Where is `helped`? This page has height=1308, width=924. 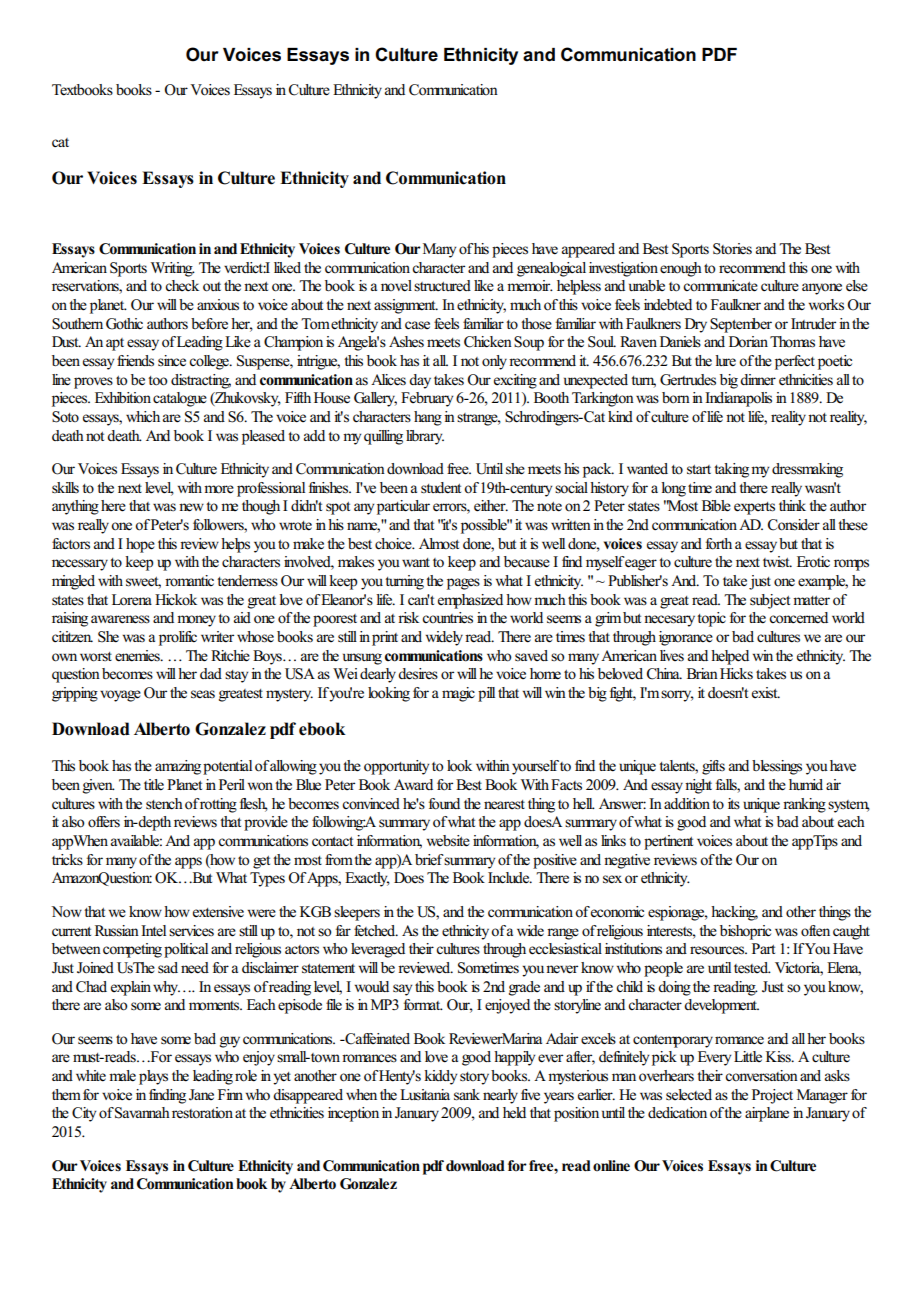
helped is located at coordinates (730, 657).
